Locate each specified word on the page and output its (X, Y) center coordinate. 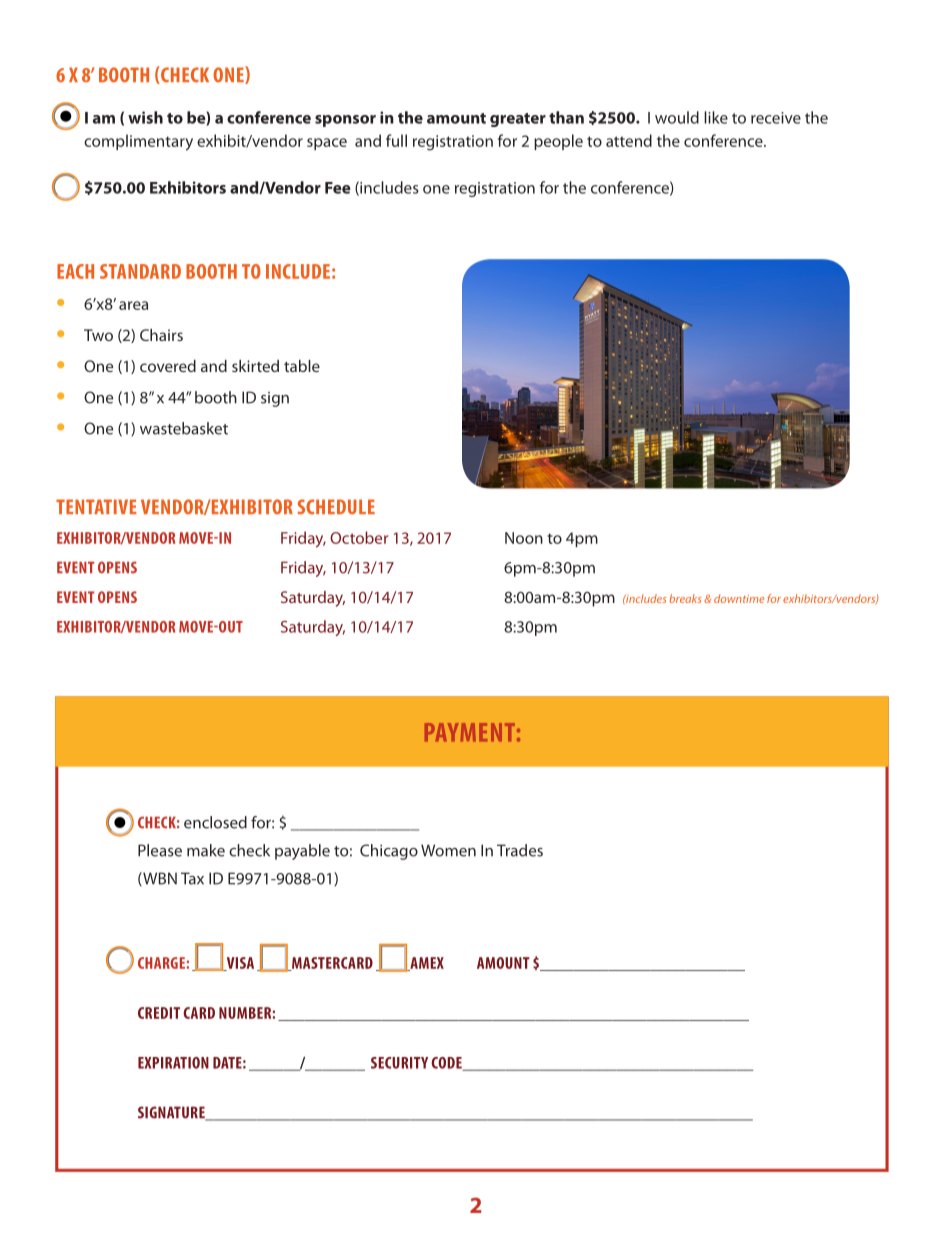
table (302, 366)
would (677, 117)
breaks (685, 598)
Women (448, 850)
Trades (520, 850)
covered (168, 366)
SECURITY (399, 1063)
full (396, 140)
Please (160, 850)
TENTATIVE (96, 506)
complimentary (138, 142)
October (359, 537)
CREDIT (159, 1013)
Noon (524, 538)
